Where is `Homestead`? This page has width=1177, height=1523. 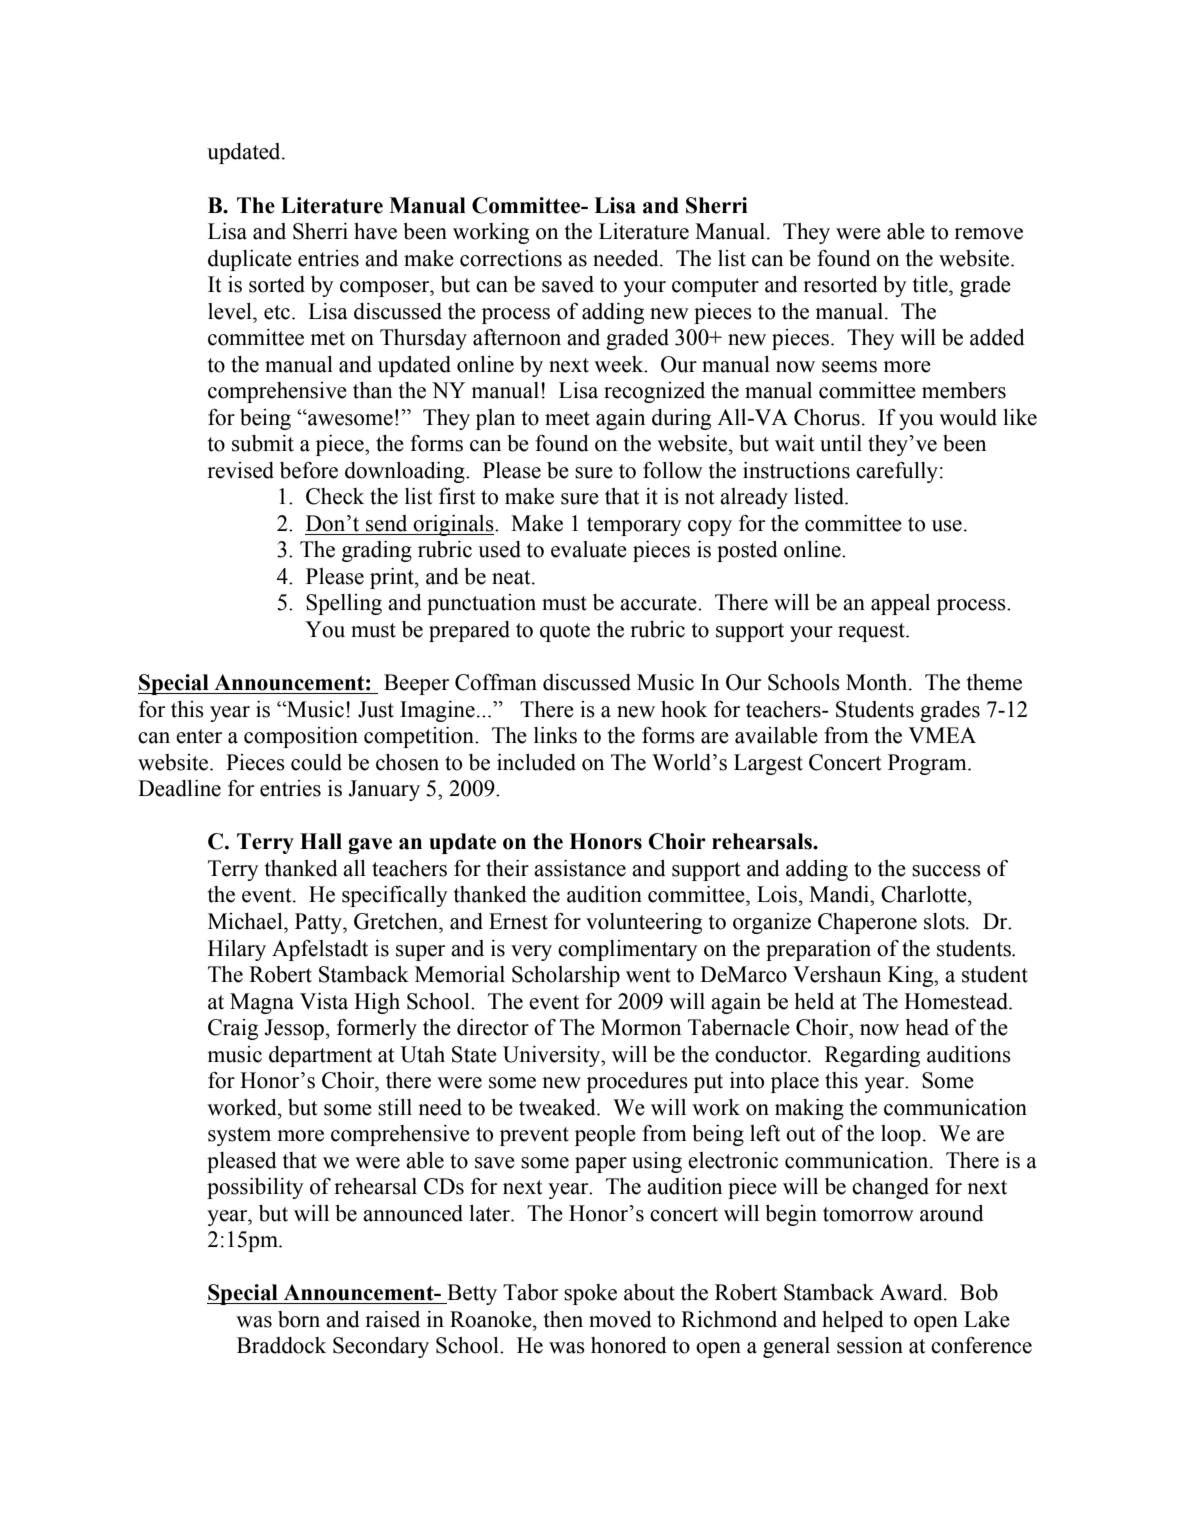 Homestead is located at coordinates (957, 1001).
